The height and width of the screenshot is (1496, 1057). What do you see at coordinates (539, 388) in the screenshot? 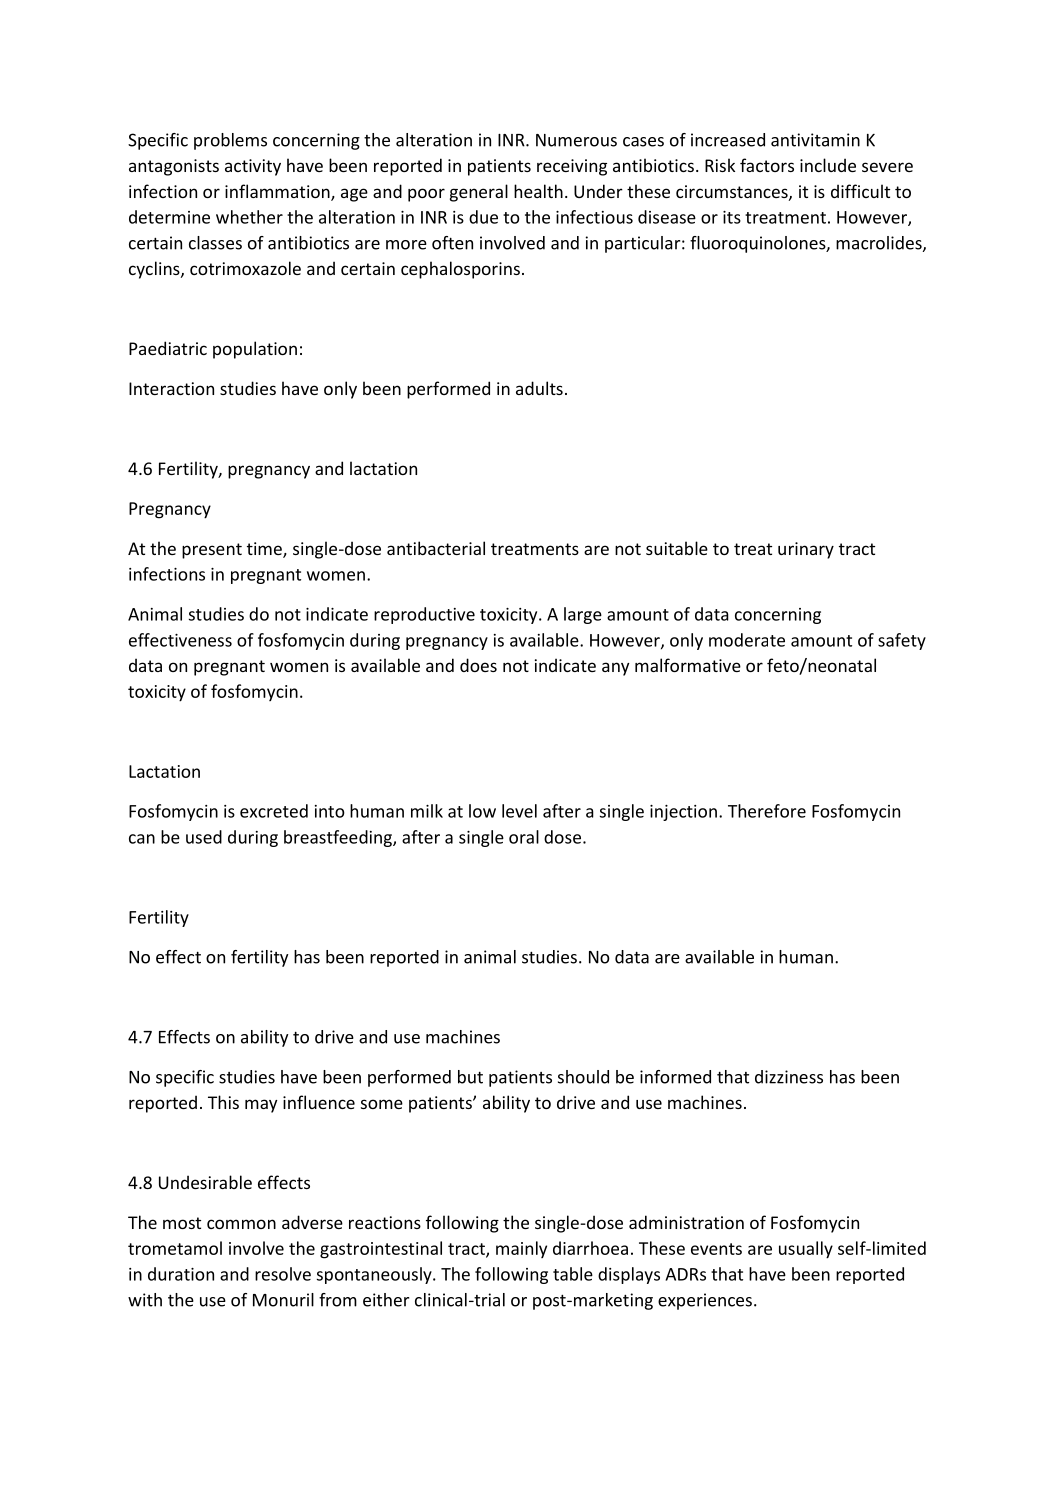
I see `adults` at bounding box center [539, 388].
